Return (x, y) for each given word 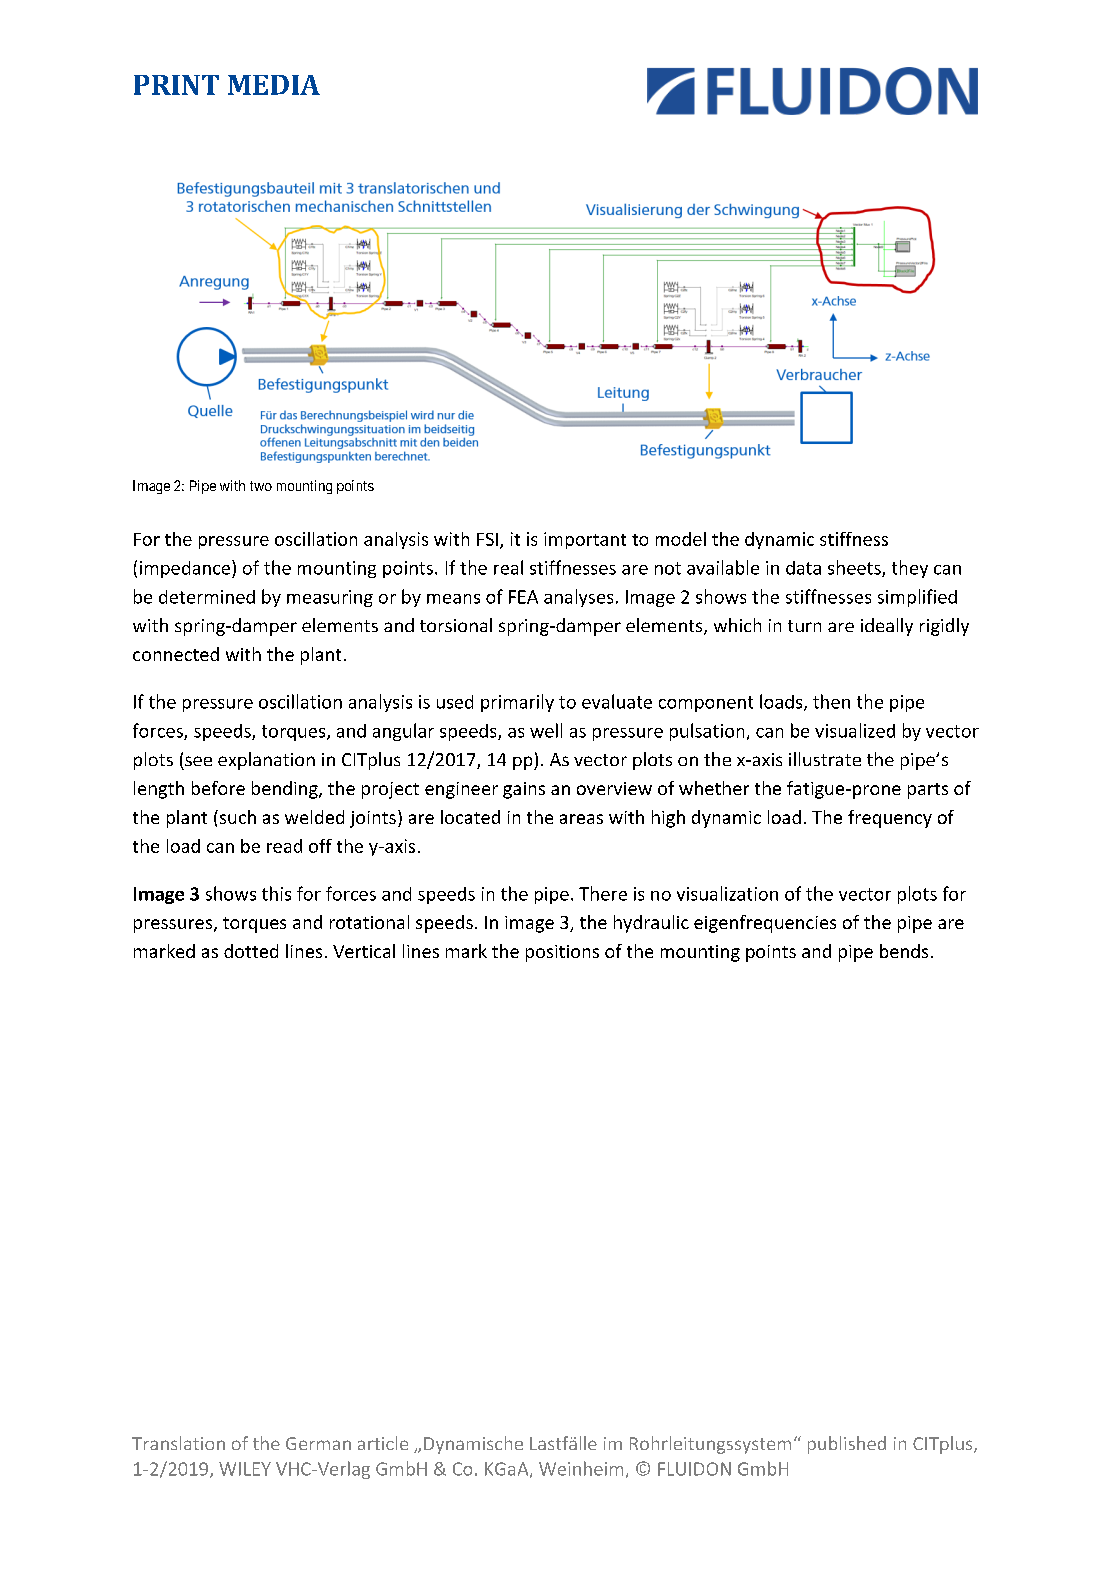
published (847, 1445)
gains (524, 790)
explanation (266, 761)
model (681, 539)
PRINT (176, 85)
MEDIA (274, 85)
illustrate (825, 759)
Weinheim (581, 1468)
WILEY (245, 1469)
